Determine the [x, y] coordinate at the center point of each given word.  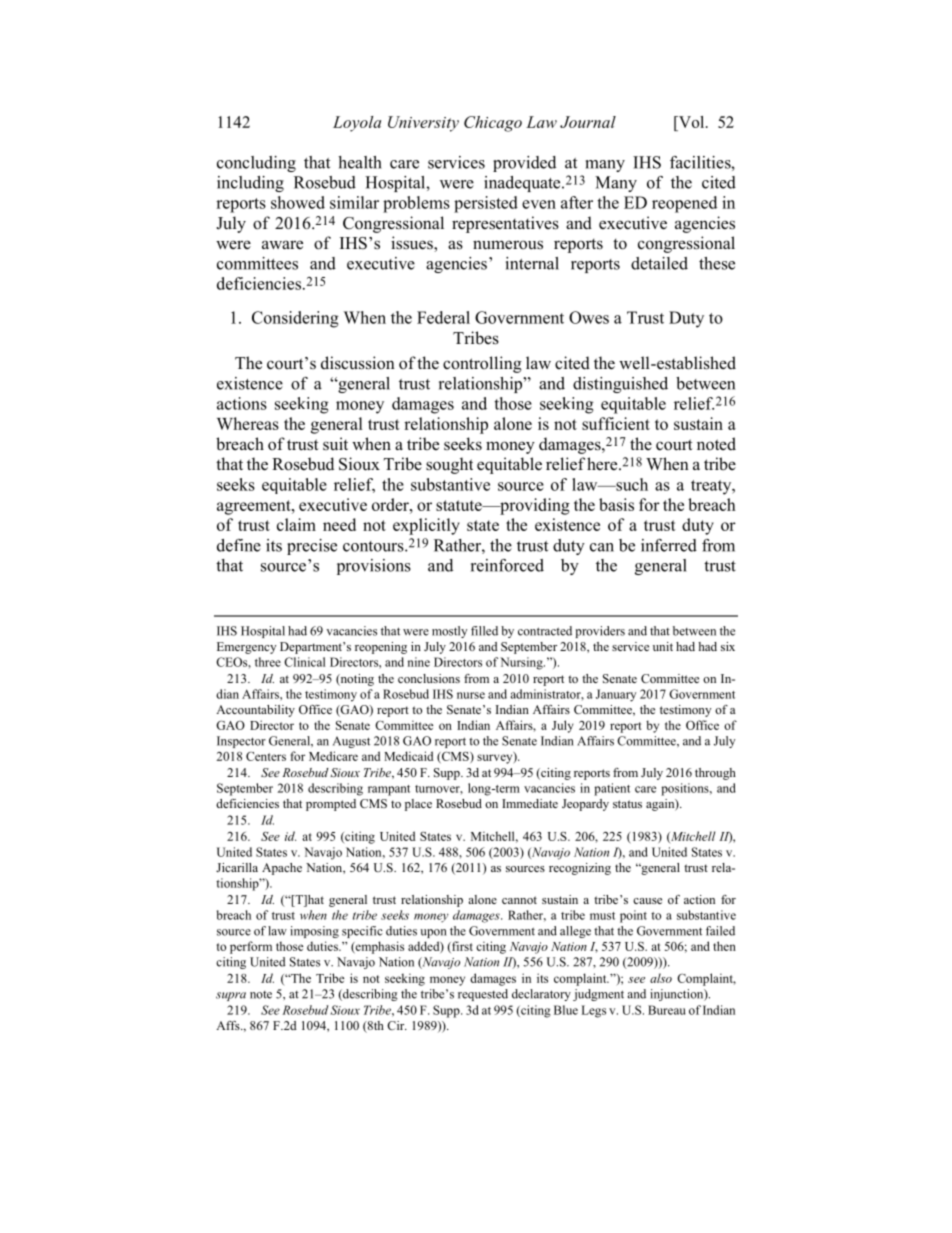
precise [312, 547]
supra [231, 996]
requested [483, 995]
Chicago [493, 124]
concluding [256, 164]
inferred [669, 545]
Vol [691, 123]
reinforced [507, 565]
